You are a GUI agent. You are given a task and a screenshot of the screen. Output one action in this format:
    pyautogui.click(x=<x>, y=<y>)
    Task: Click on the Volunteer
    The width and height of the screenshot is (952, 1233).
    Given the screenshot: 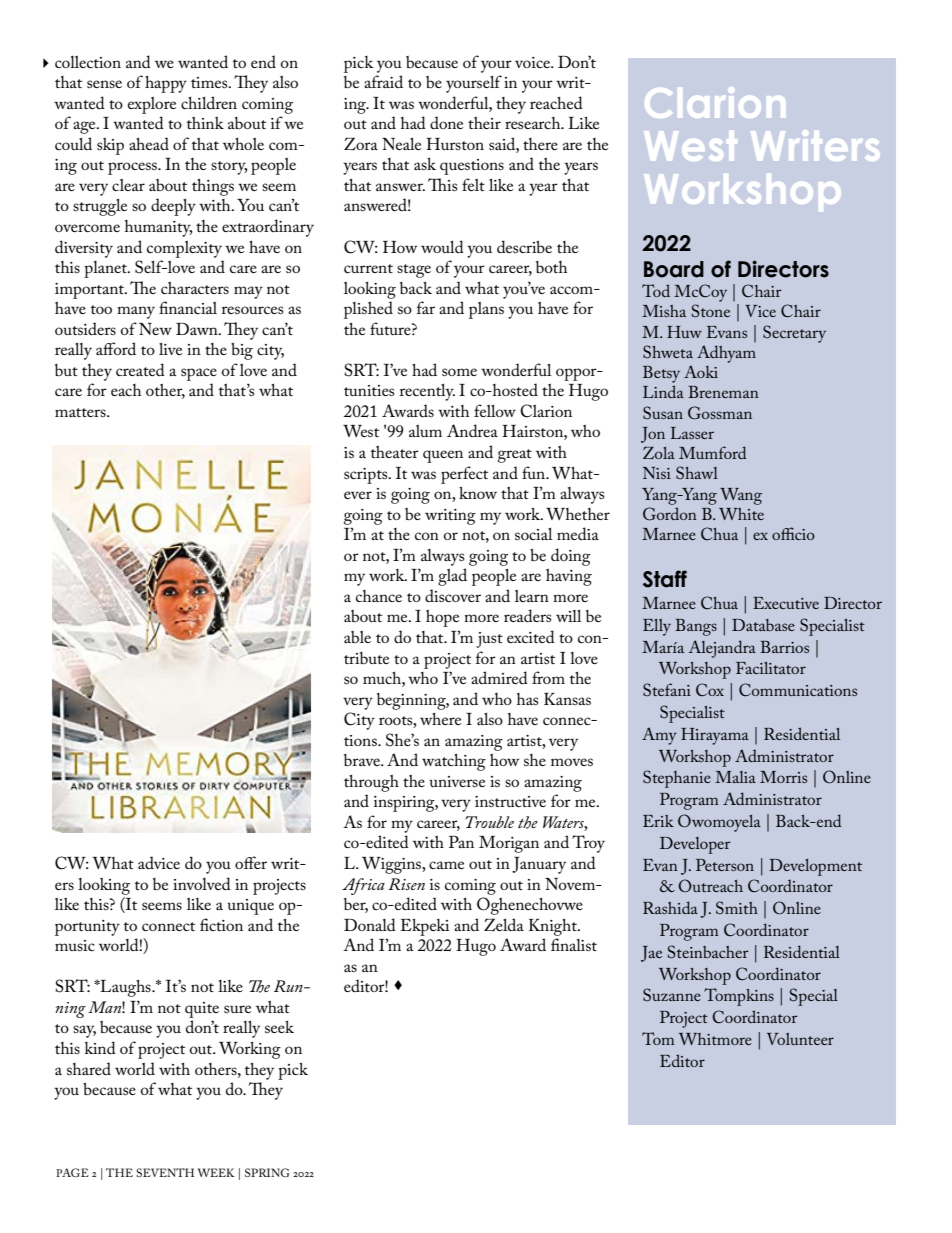 What is the action you would take?
    pyautogui.click(x=800, y=1039)
